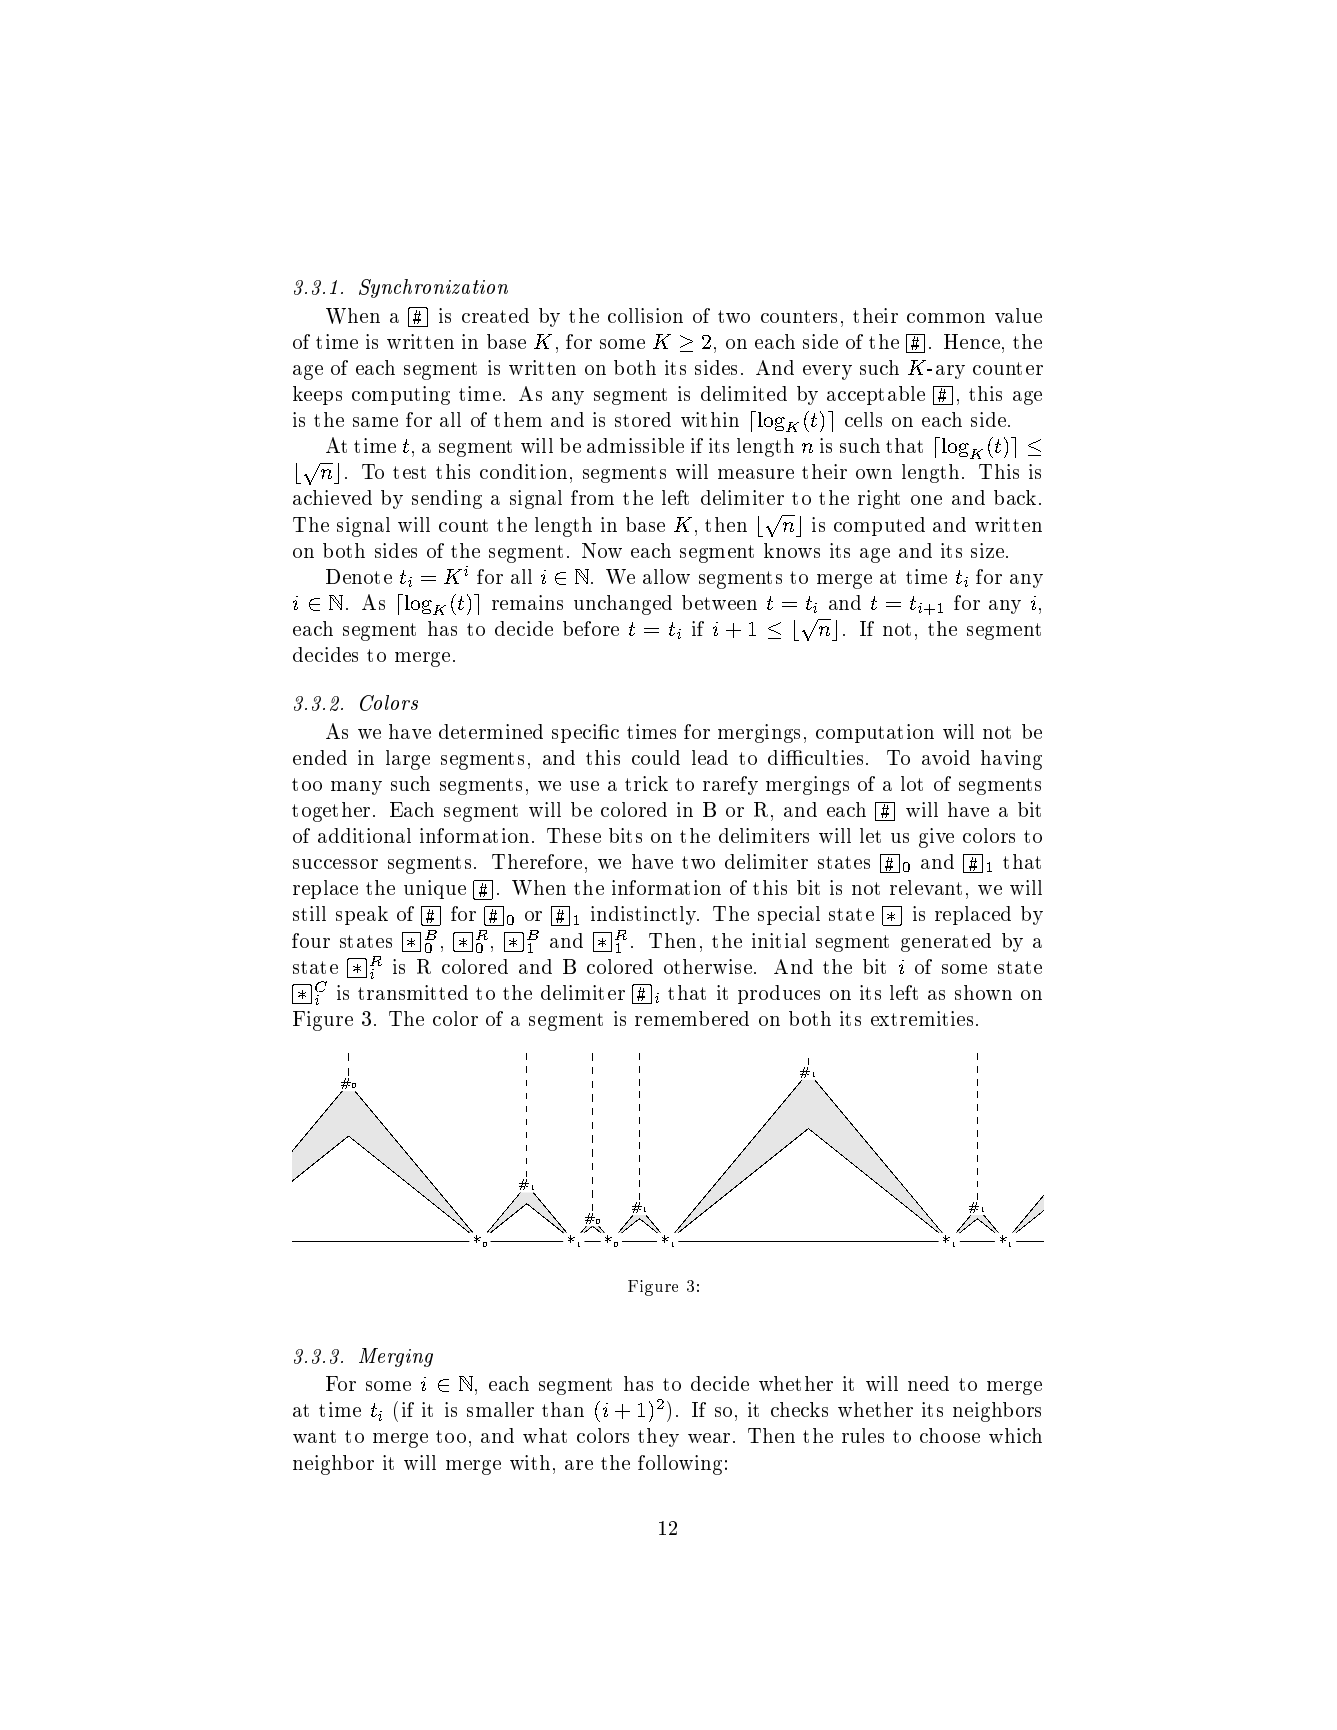 The width and height of the screenshot is (1337, 1730). I want to click on extremities, so click(922, 1018).
